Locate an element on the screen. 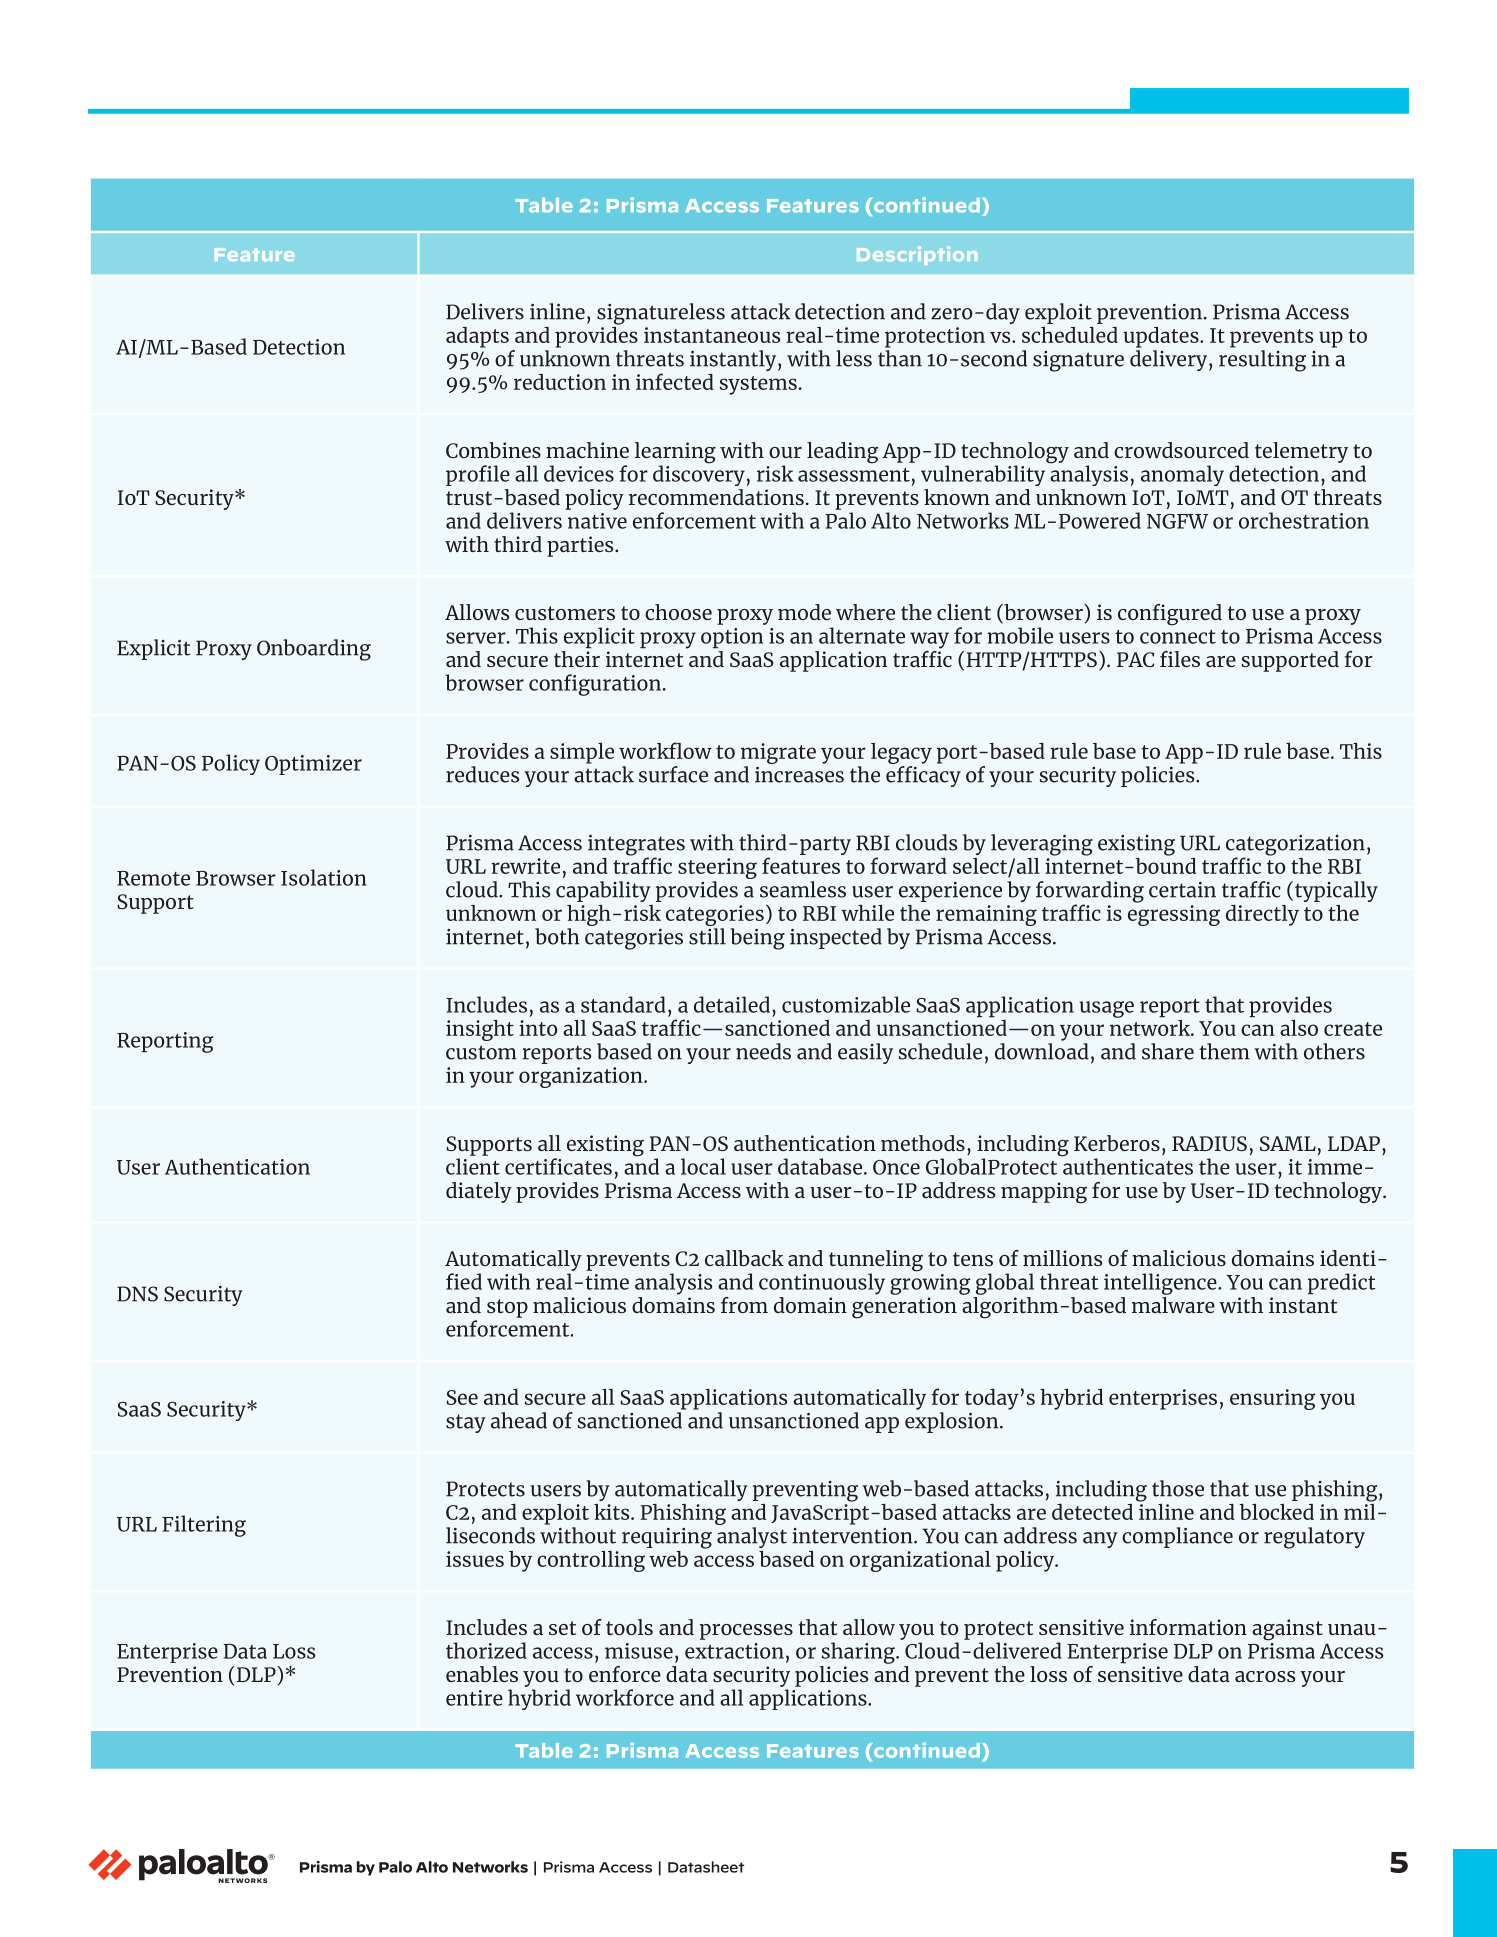 This screenshot has height=1937, width=1497. enables is located at coordinates (482, 1674).
